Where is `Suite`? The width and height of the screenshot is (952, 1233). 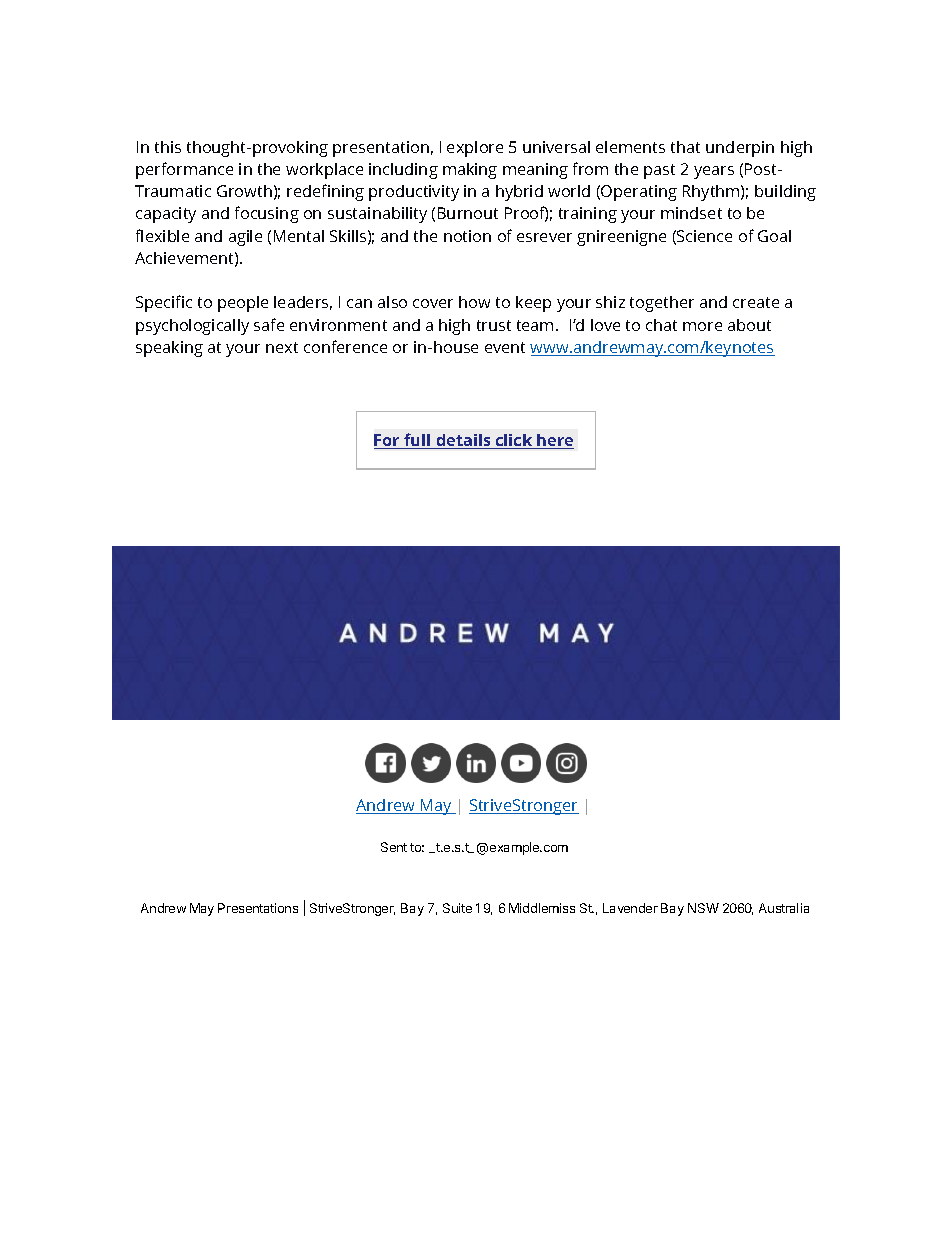
Suite is located at coordinates (457, 908).
